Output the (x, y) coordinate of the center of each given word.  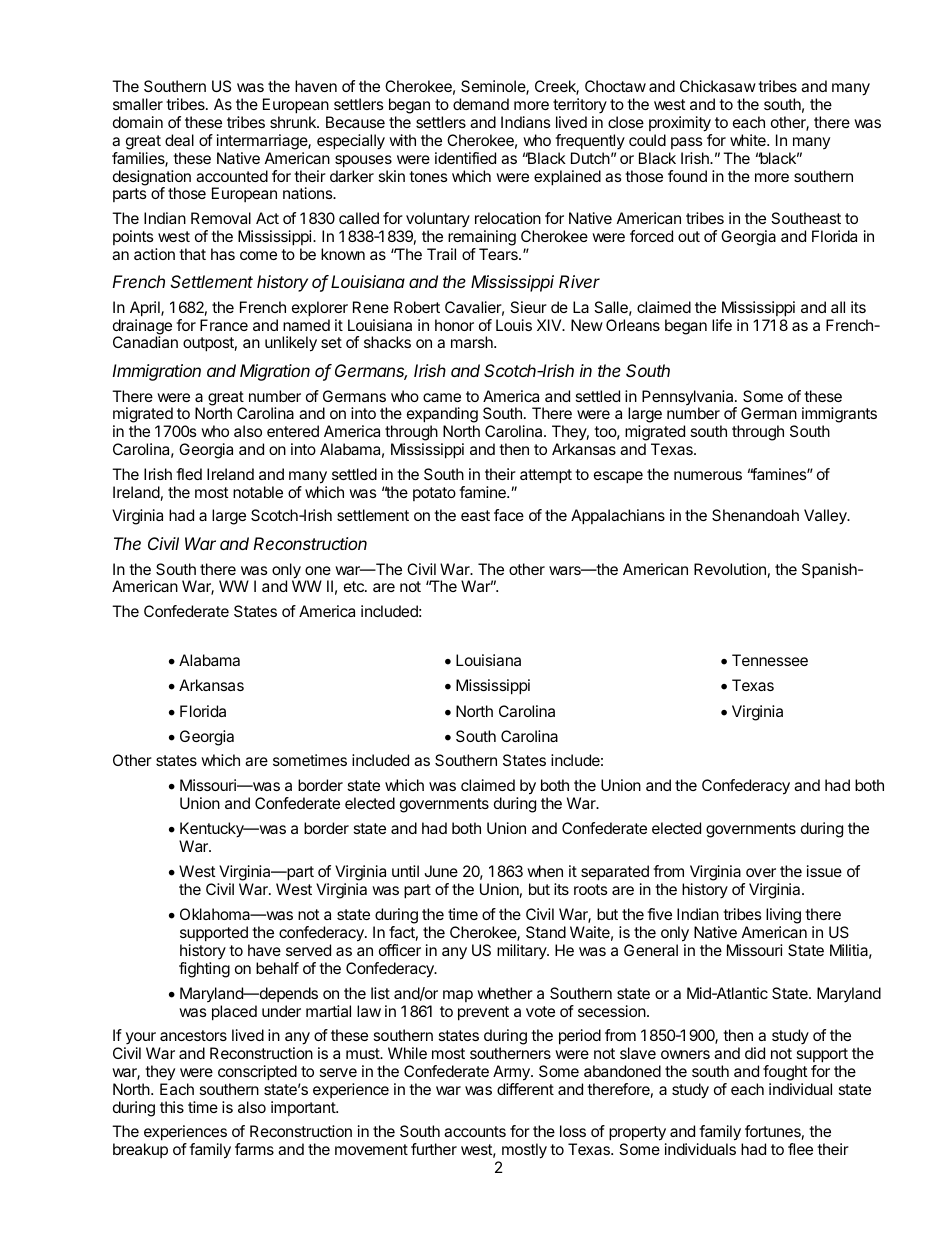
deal (179, 140)
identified (465, 158)
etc (355, 586)
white (749, 140)
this (172, 1107)
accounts (475, 1131)
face (509, 515)
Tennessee (770, 660)
